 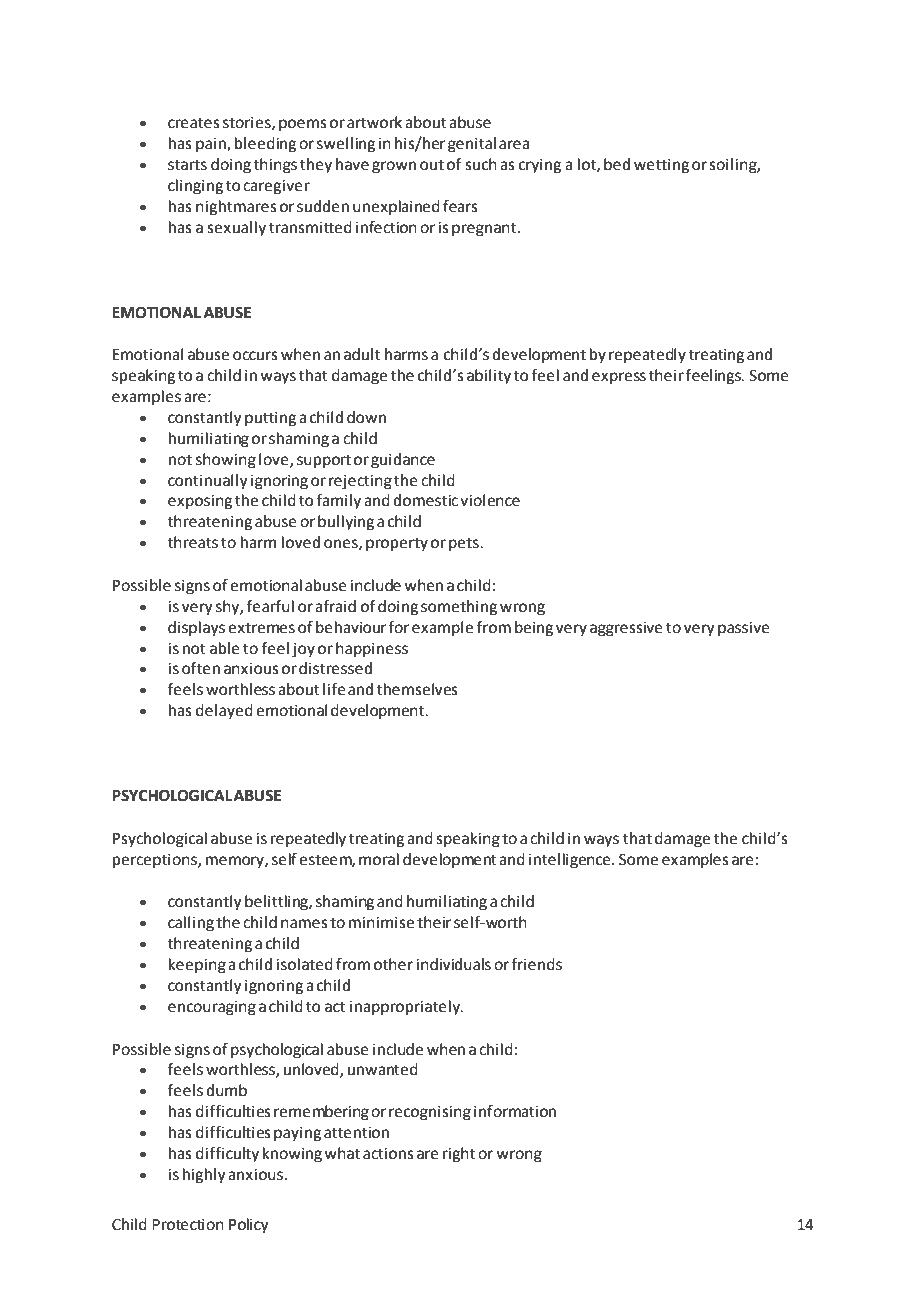 What do you see at coordinates (417, 689) in the image?
I see `themselves` at bounding box center [417, 689].
